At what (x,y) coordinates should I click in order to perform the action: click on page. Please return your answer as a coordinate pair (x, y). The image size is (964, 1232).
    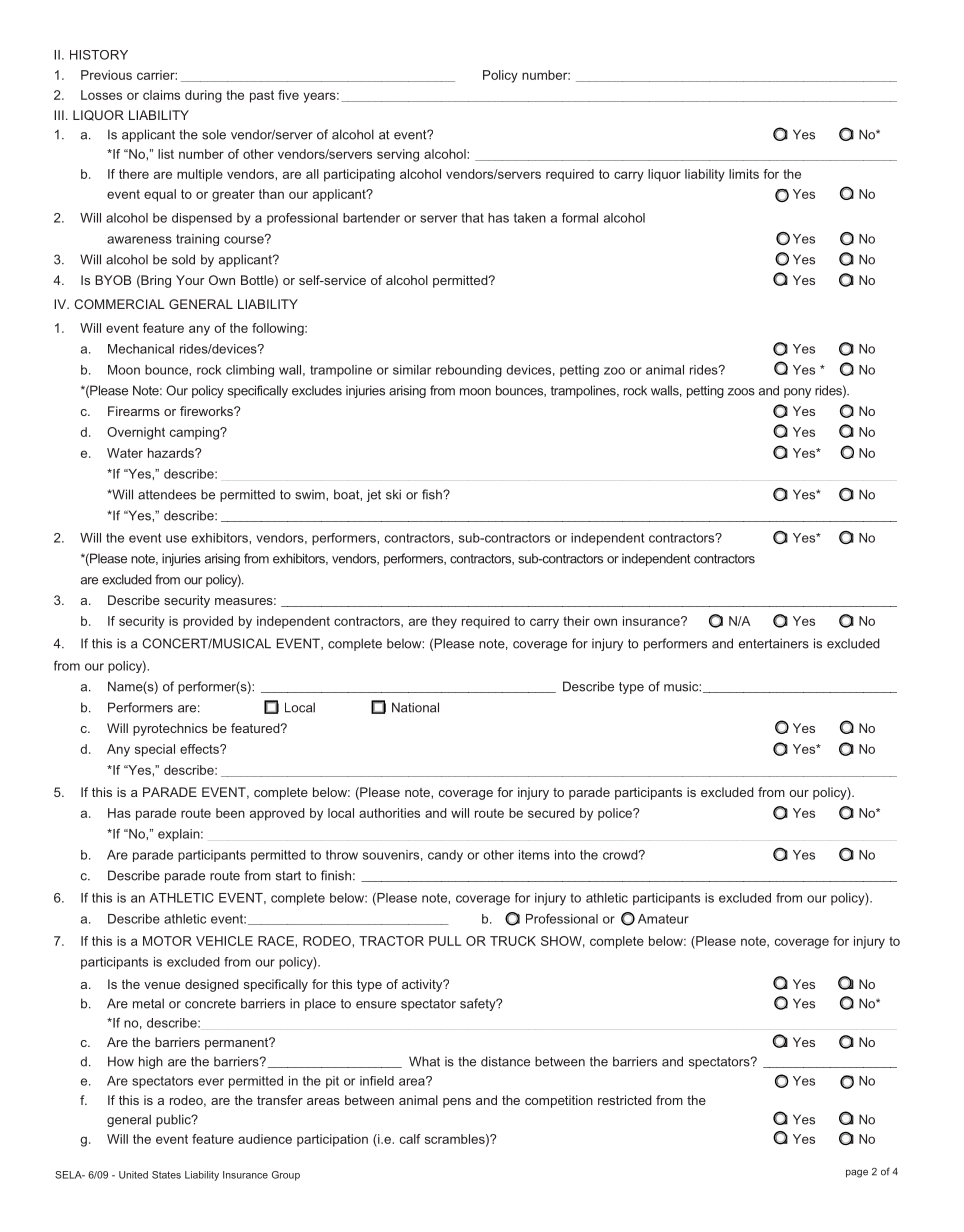
    Looking at the image, I should click on (857, 1173).
